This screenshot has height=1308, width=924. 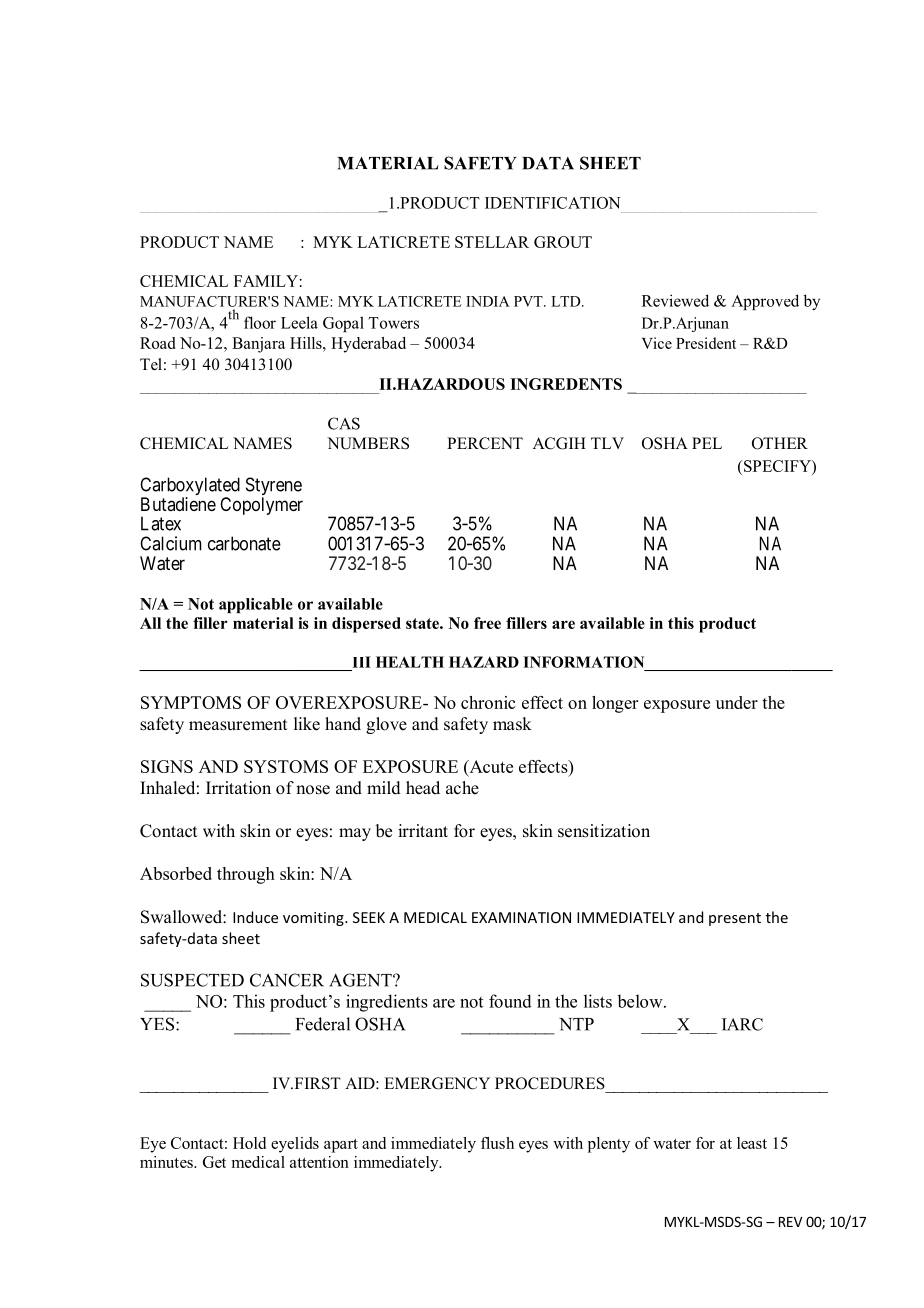 What do you see at coordinates (752, 1143) in the screenshot?
I see `least` at bounding box center [752, 1143].
